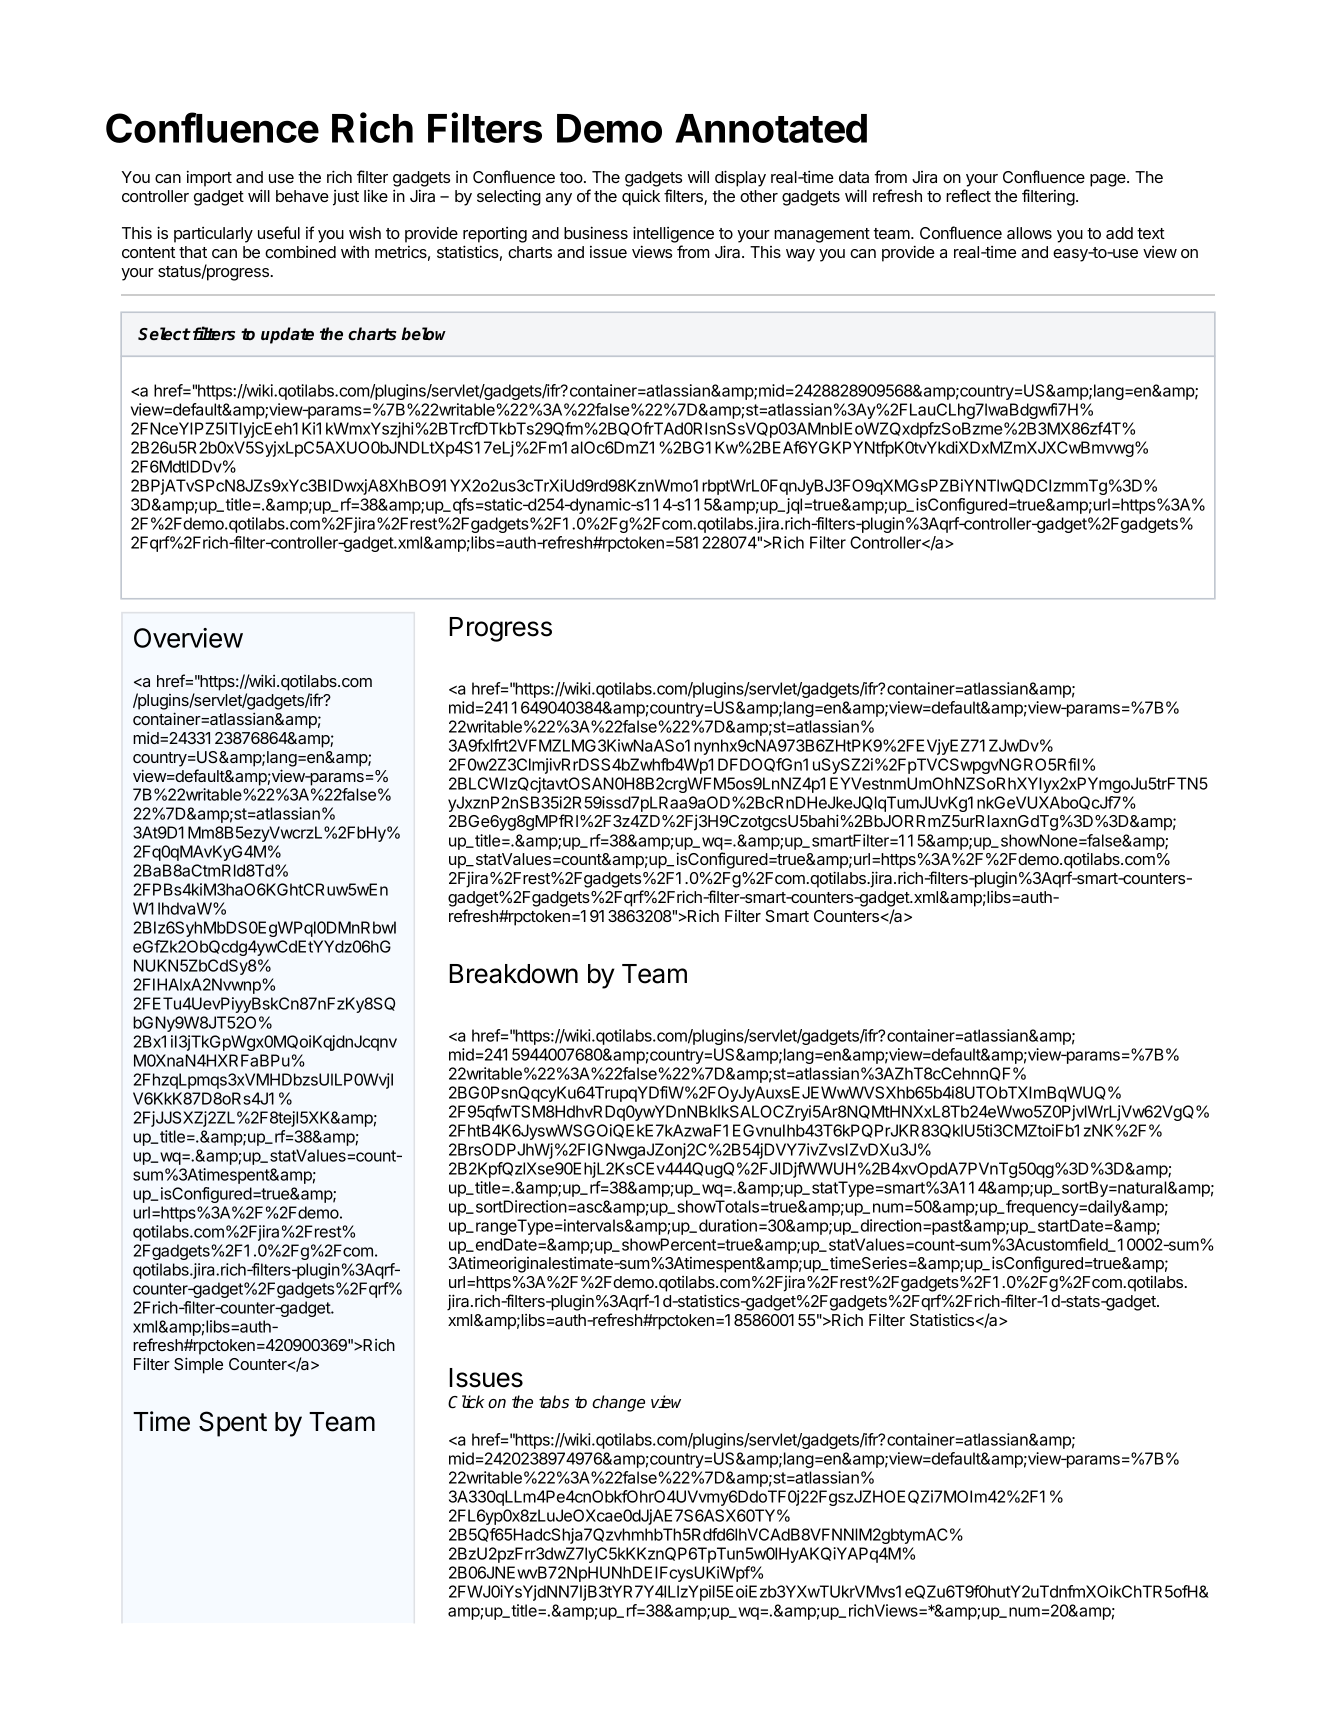 This image has width=1336, height=1728. Describe the element at coordinates (673, 234) in the image. I see `intelligence` at that location.
